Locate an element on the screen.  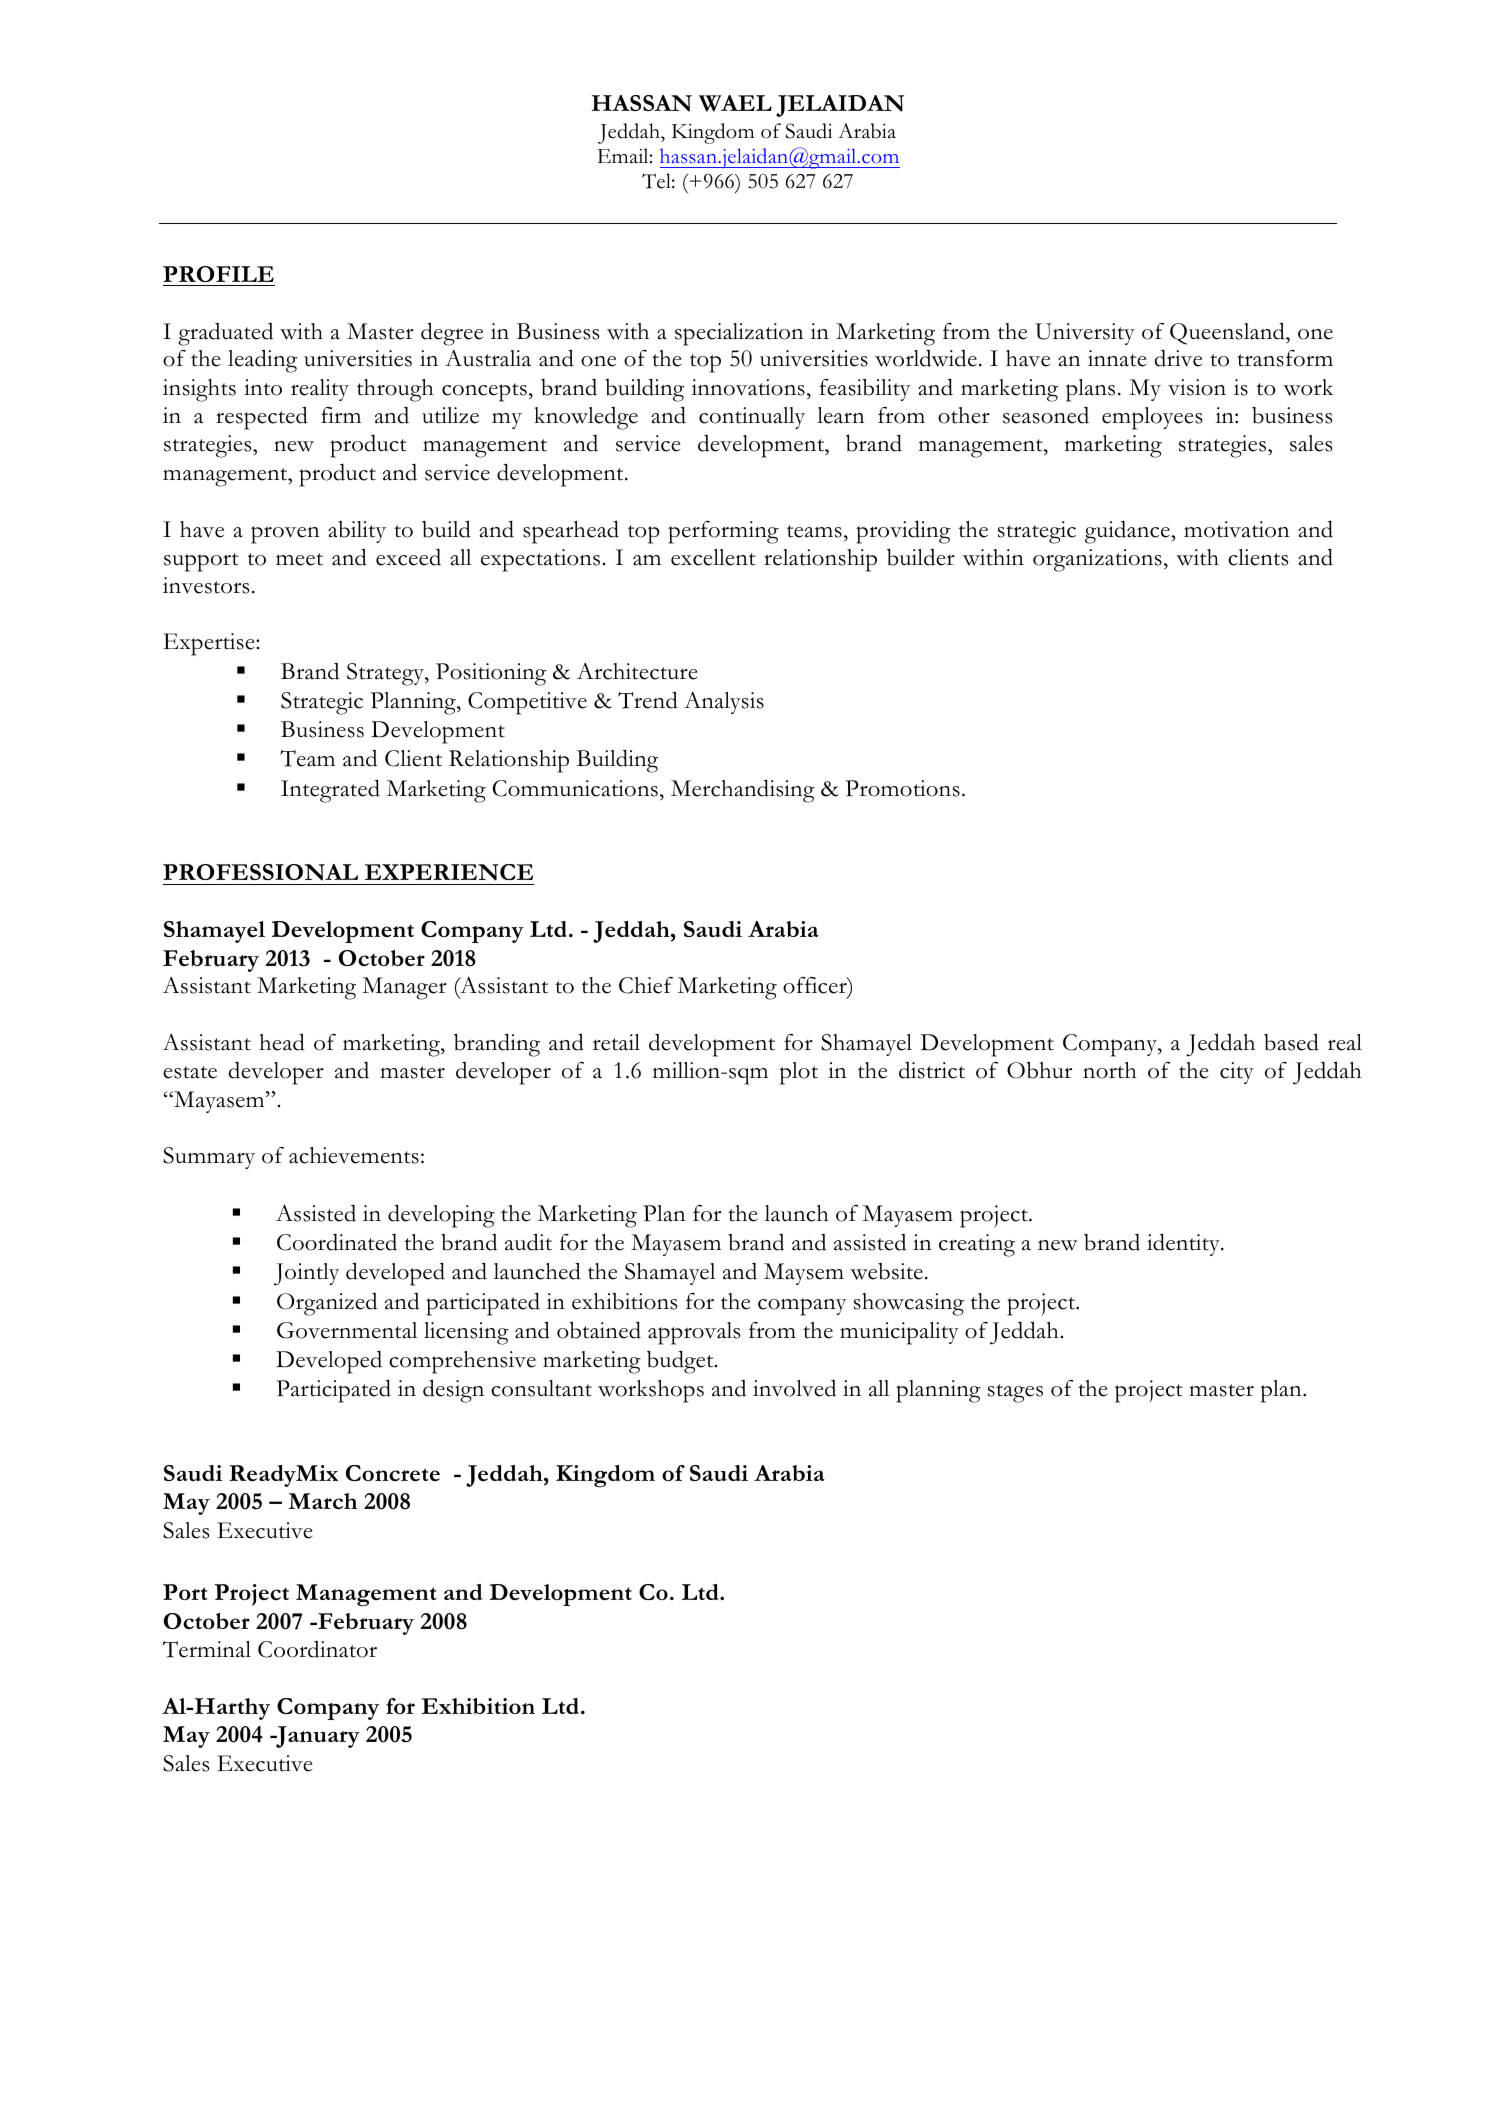
Chief is located at coordinates (646, 985).
